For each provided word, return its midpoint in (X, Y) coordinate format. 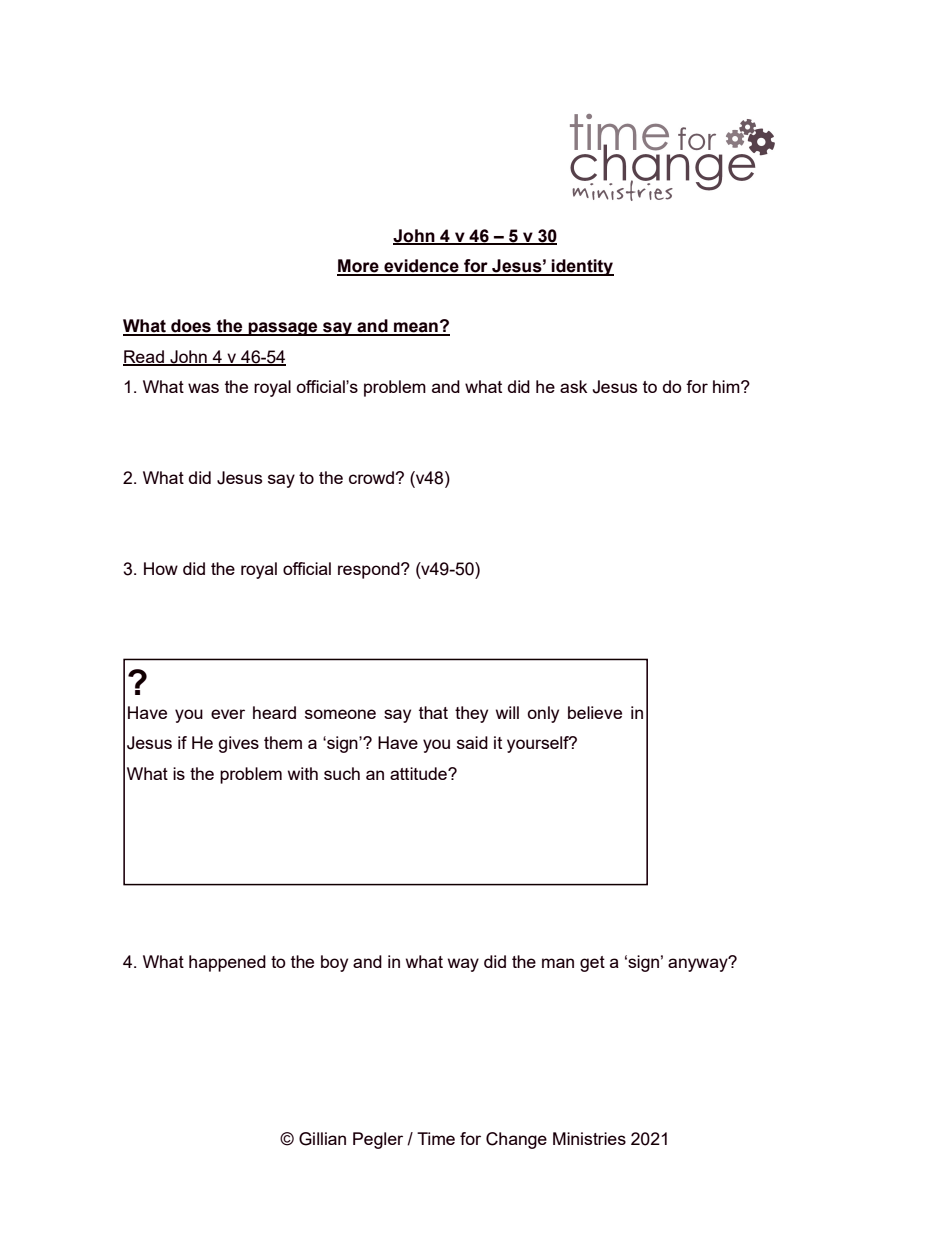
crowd (372, 477)
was (203, 388)
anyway (699, 964)
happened (227, 963)
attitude (419, 773)
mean (416, 328)
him (727, 386)
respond (370, 570)
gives (238, 744)
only (543, 714)
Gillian (322, 1139)
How (161, 568)
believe (595, 712)
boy (334, 963)
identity (582, 267)
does (191, 327)
